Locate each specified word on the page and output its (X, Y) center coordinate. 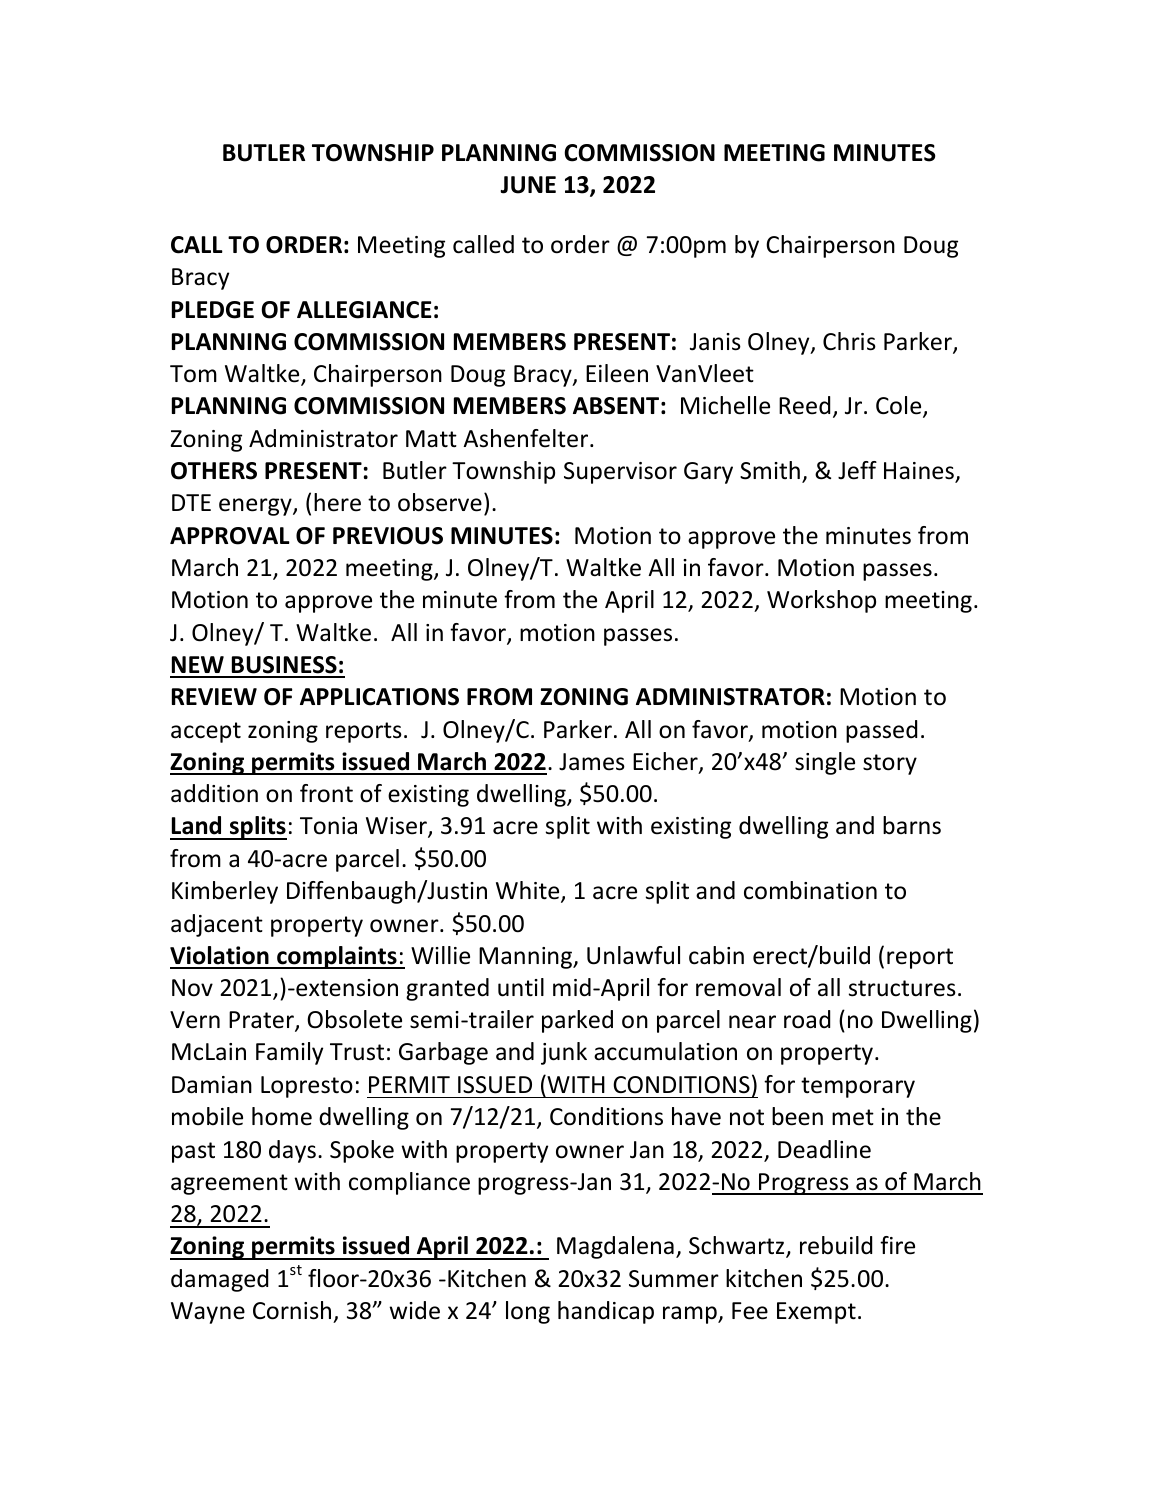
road (807, 1019)
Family (289, 1053)
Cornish (292, 1310)
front (326, 793)
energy (256, 507)
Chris (849, 341)
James (592, 762)
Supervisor (620, 473)
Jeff (857, 470)
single (825, 763)
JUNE (528, 185)
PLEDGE (213, 310)
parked (577, 1021)
